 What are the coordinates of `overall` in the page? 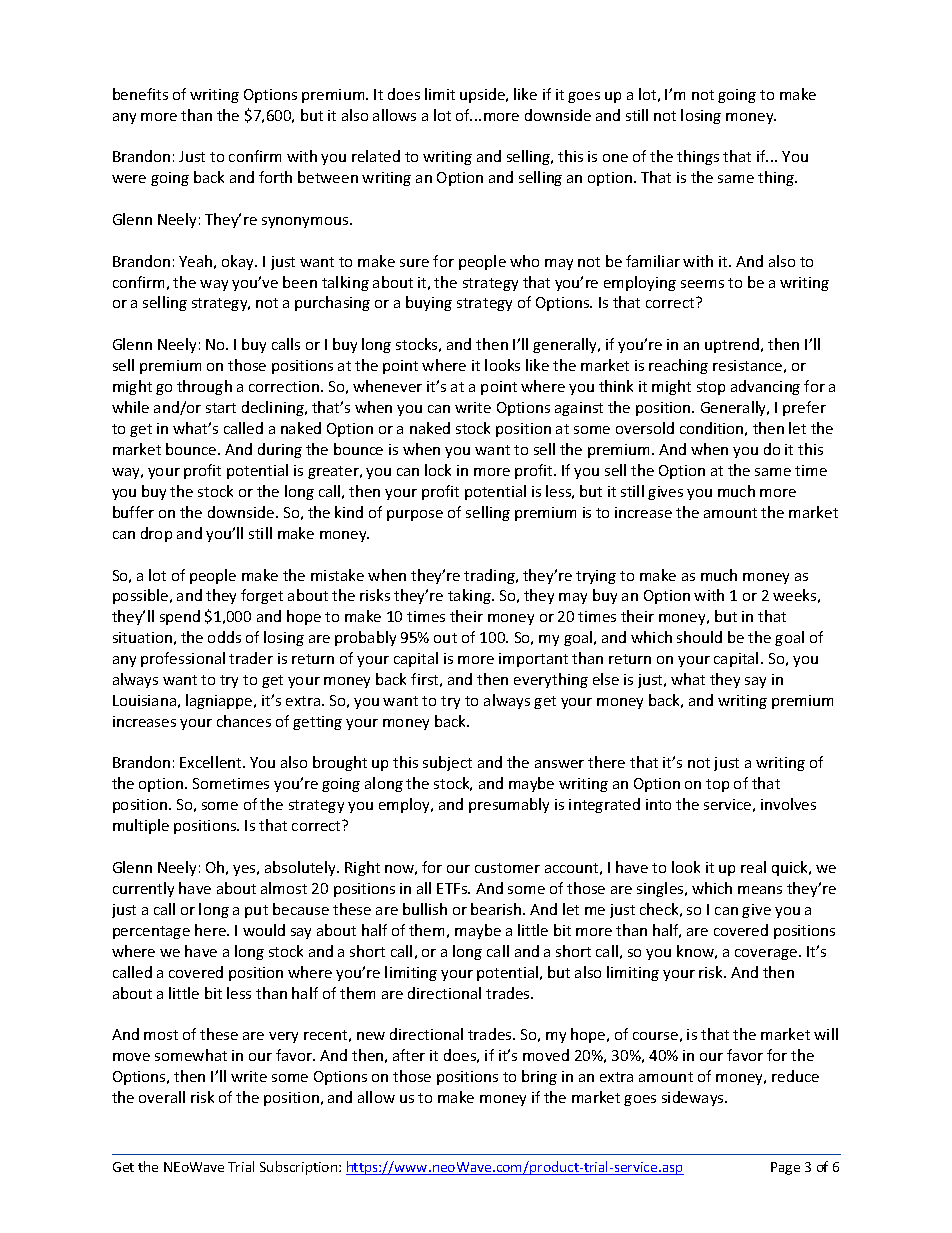 It's located at (162, 1097).
